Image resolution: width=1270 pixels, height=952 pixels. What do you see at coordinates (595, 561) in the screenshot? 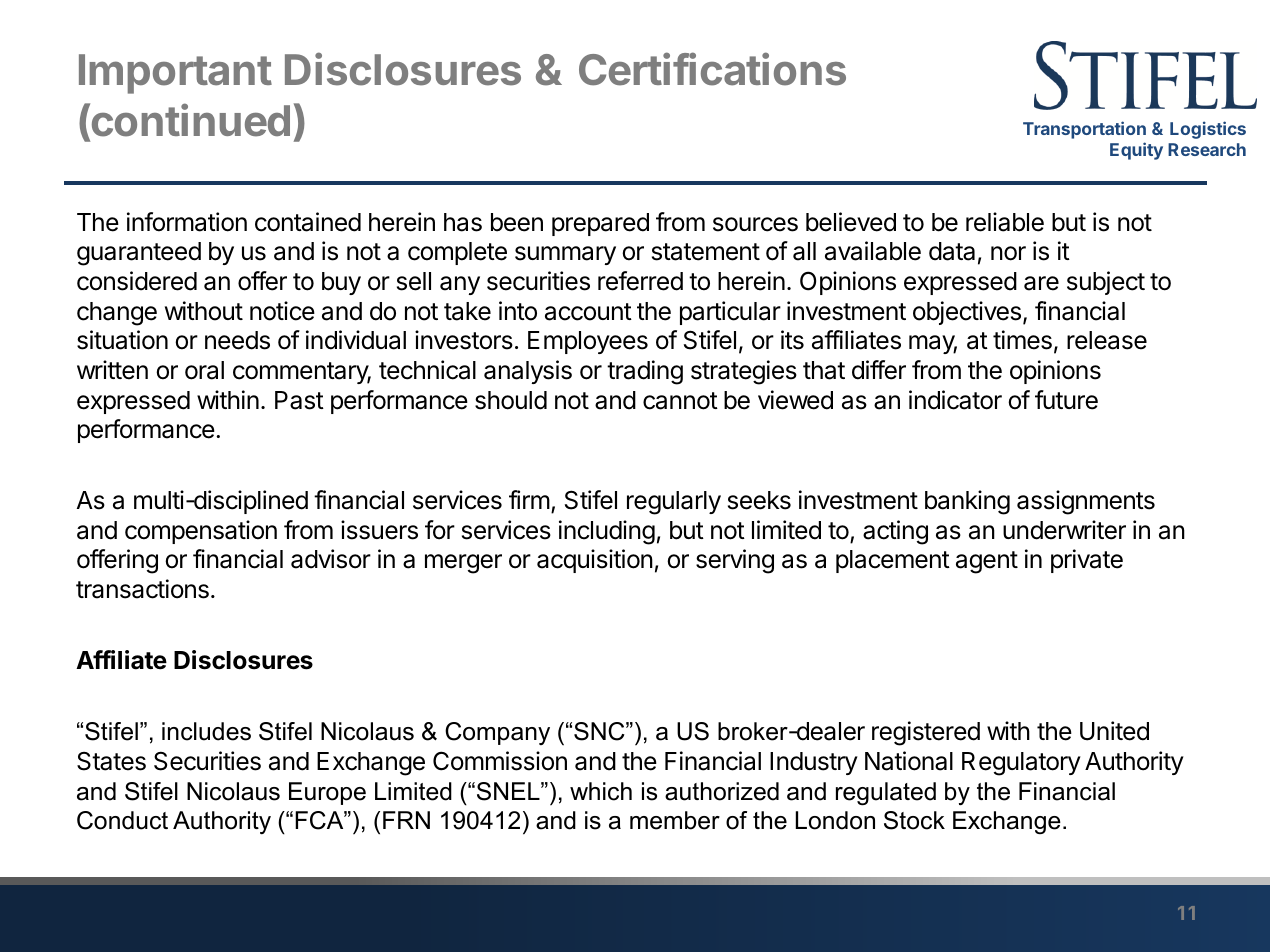
I see `acquisition` at bounding box center [595, 561].
